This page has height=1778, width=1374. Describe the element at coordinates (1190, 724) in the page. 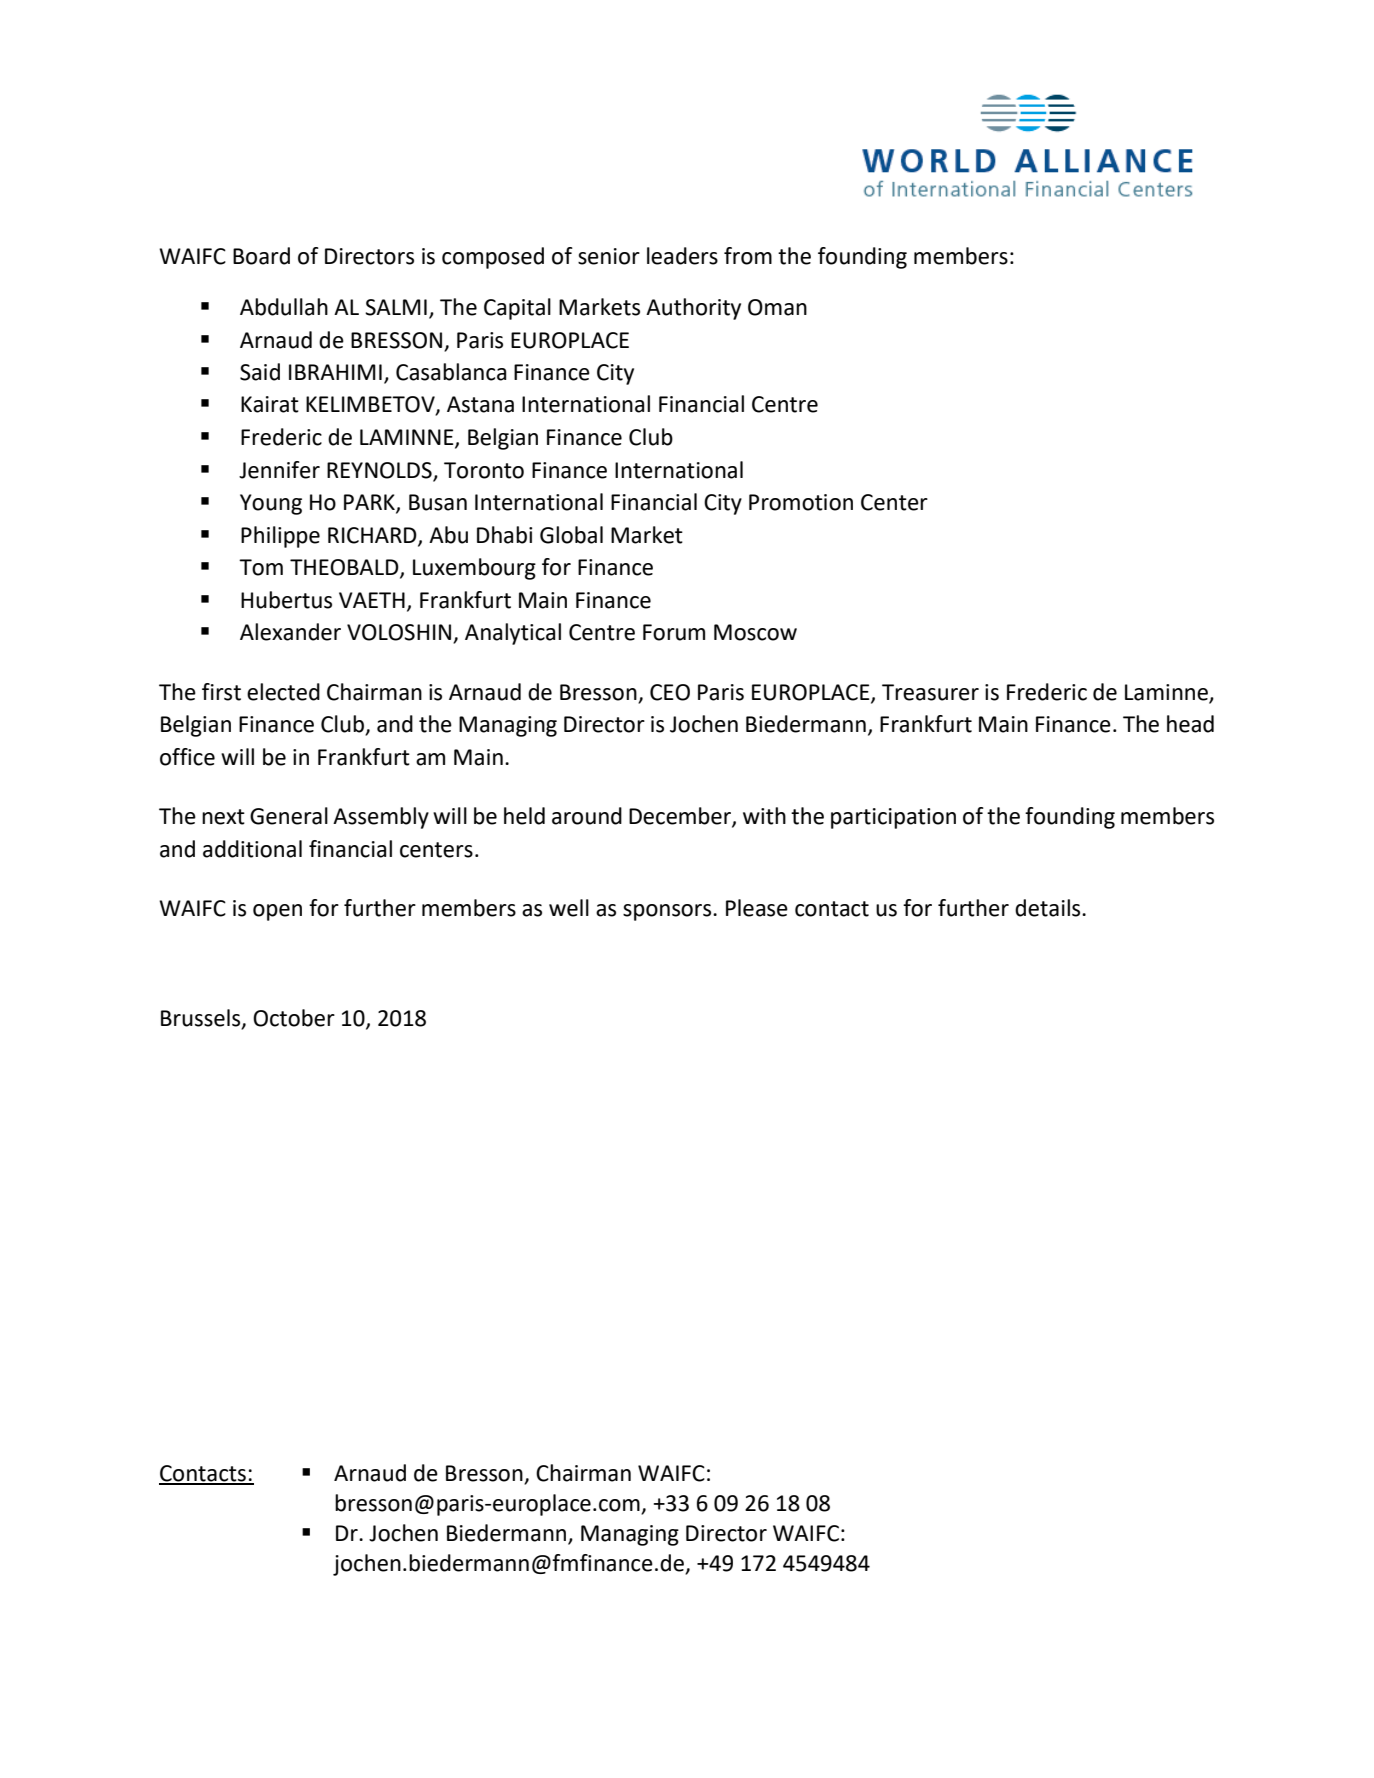

I see `head` at that location.
